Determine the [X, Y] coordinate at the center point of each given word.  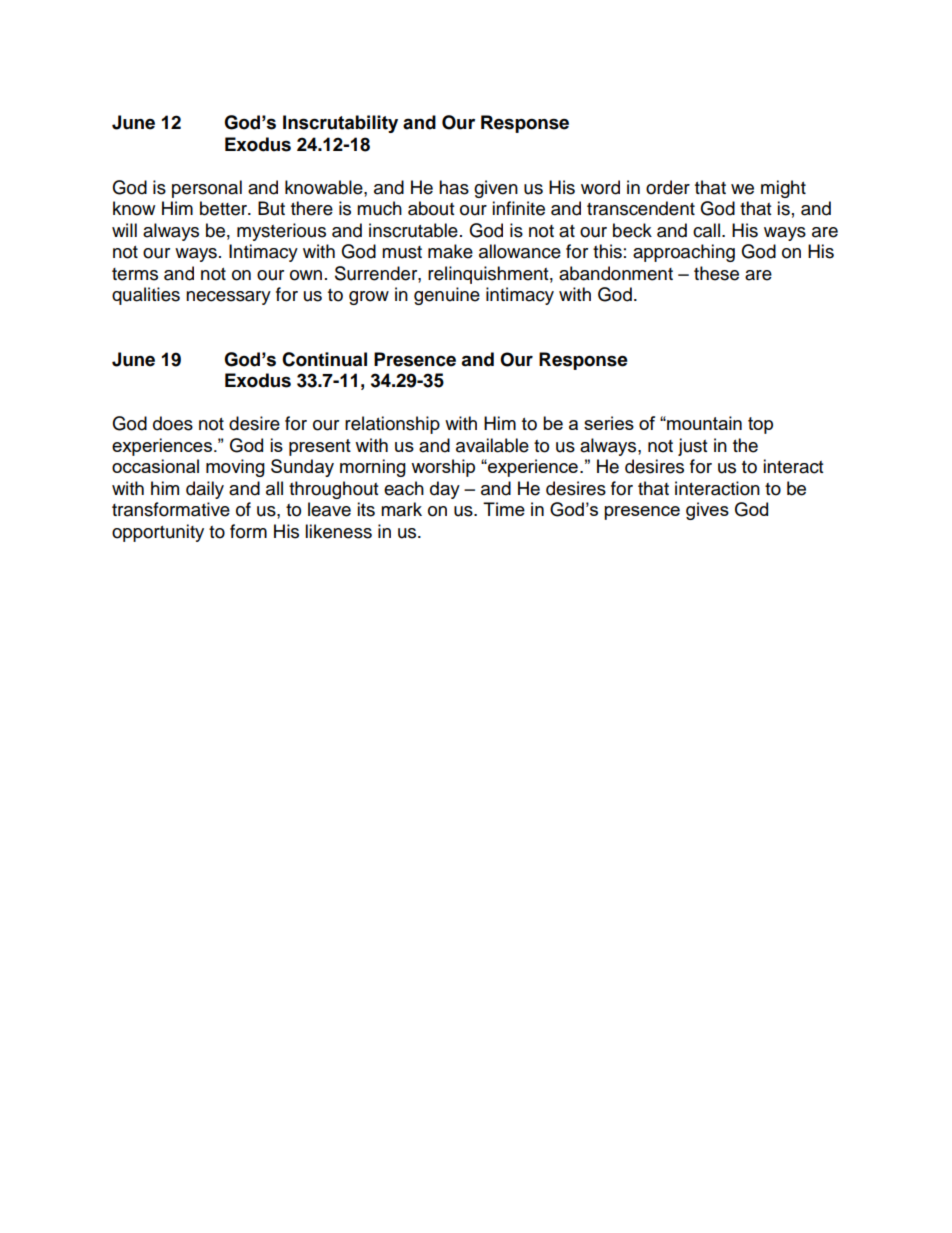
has [454, 187]
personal [207, 189]
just [692, 447]
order [668, 187]
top [760, 425]
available [492, 445]
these [716, 273]
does [173, 423]
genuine [447, 296]
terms [135, 274]
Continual [324, 359]
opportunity [158, 533]
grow [369, 298]
